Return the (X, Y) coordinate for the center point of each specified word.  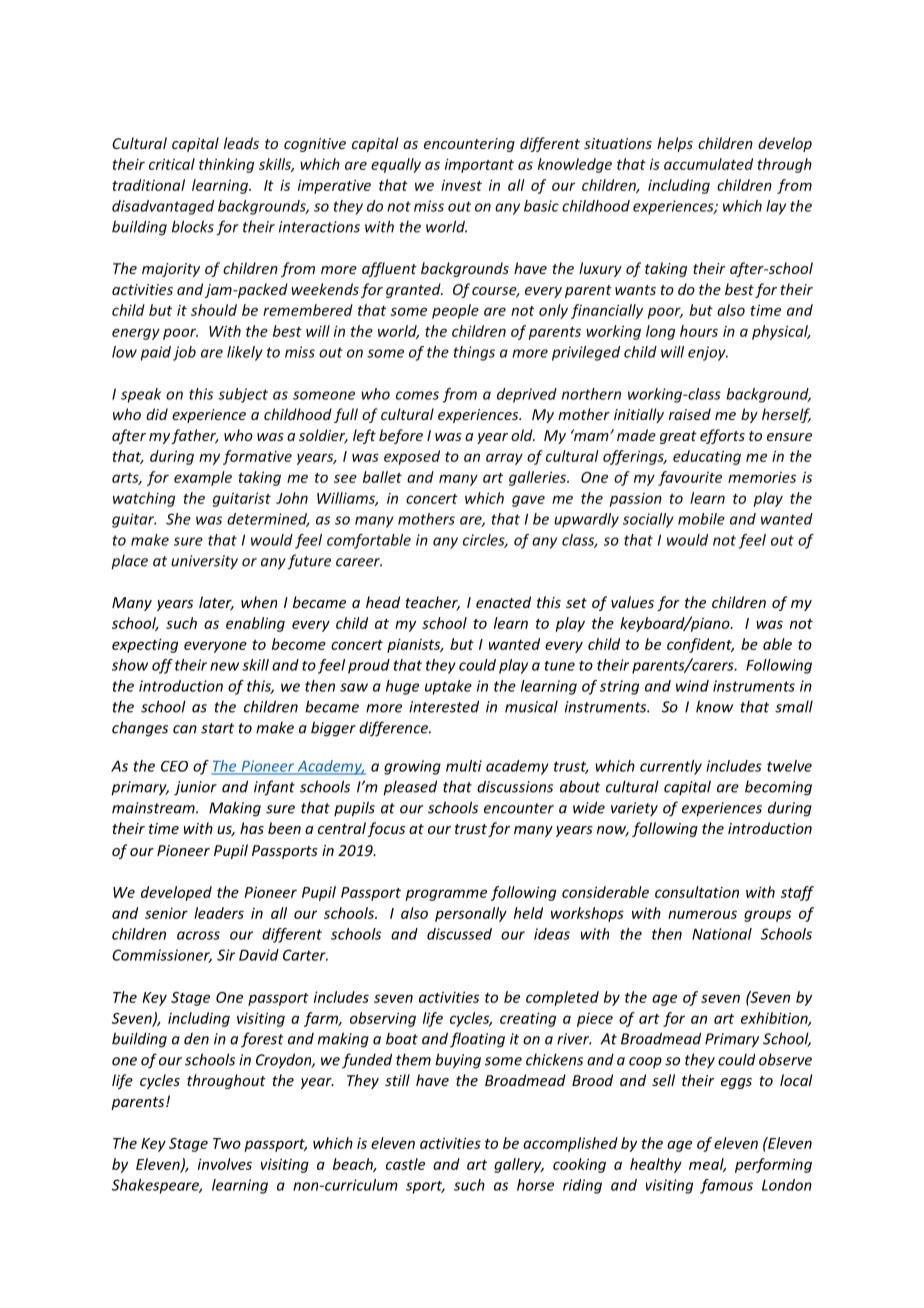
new (224, 666)
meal (707, 1165)
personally (471, 914)
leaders (219, 913)
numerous (702, 914)
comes (417, 395)
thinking (226, 165)
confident (700, 645)
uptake (448, 687)
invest (461, 185)
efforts (722, 436)
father (195, 436)
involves (225, 1164)
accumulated (708, 164)
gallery (519, 1165)
